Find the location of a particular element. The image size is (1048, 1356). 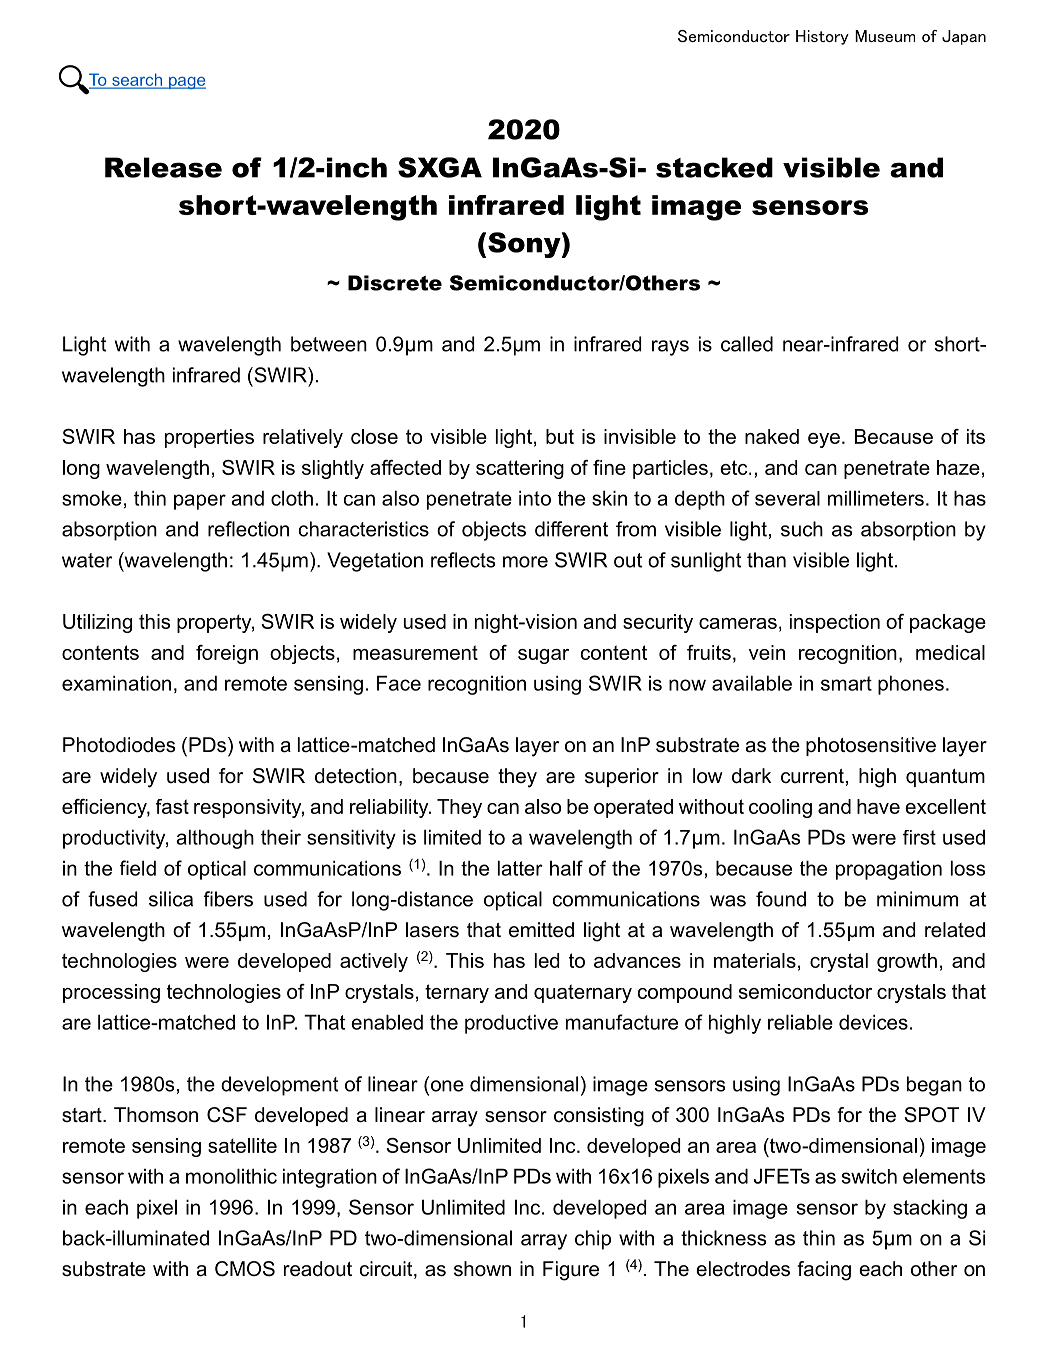

eye is located at coordinates (824, 440).
